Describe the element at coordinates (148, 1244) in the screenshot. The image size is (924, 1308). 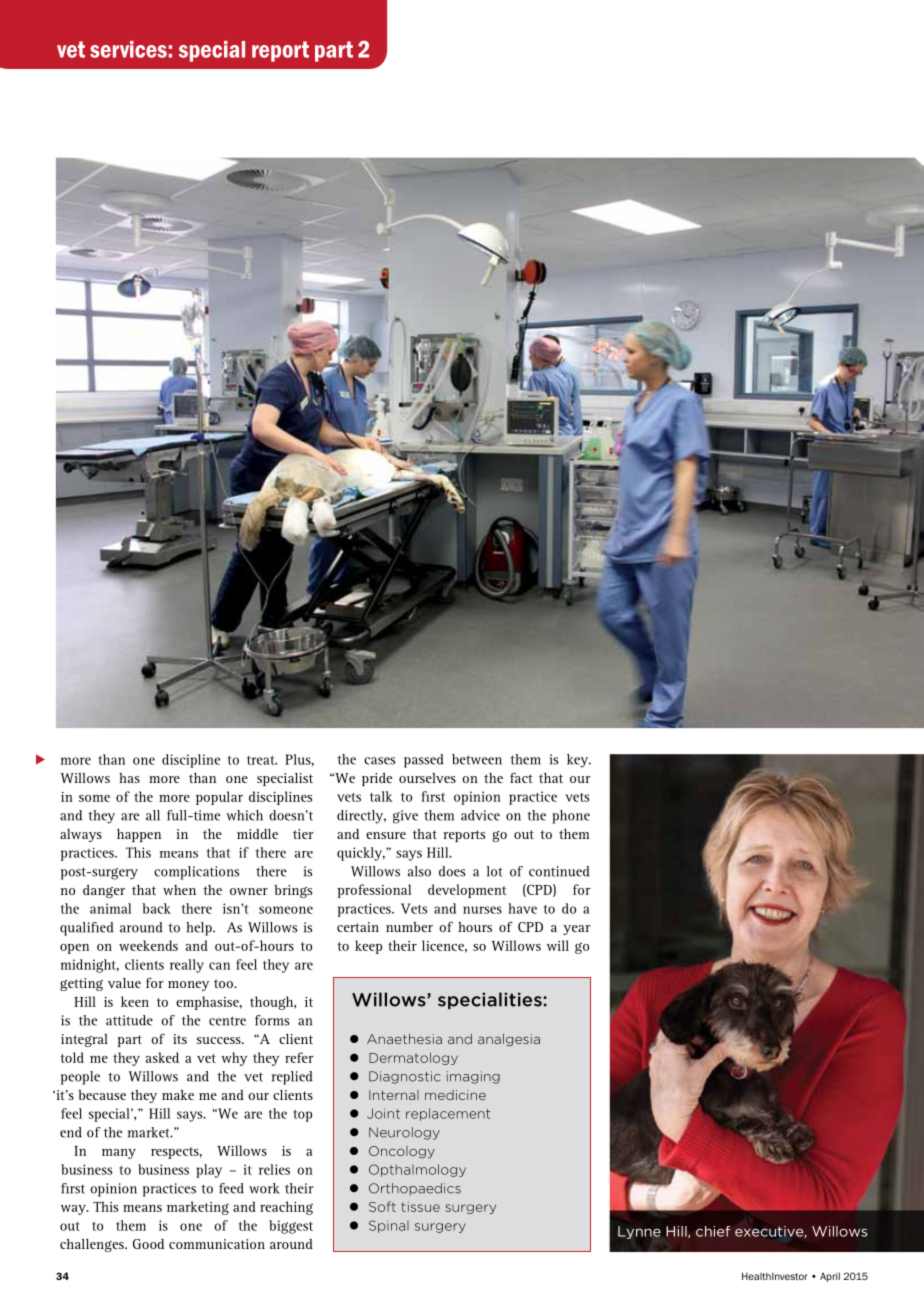
I see `Good` at that location.
